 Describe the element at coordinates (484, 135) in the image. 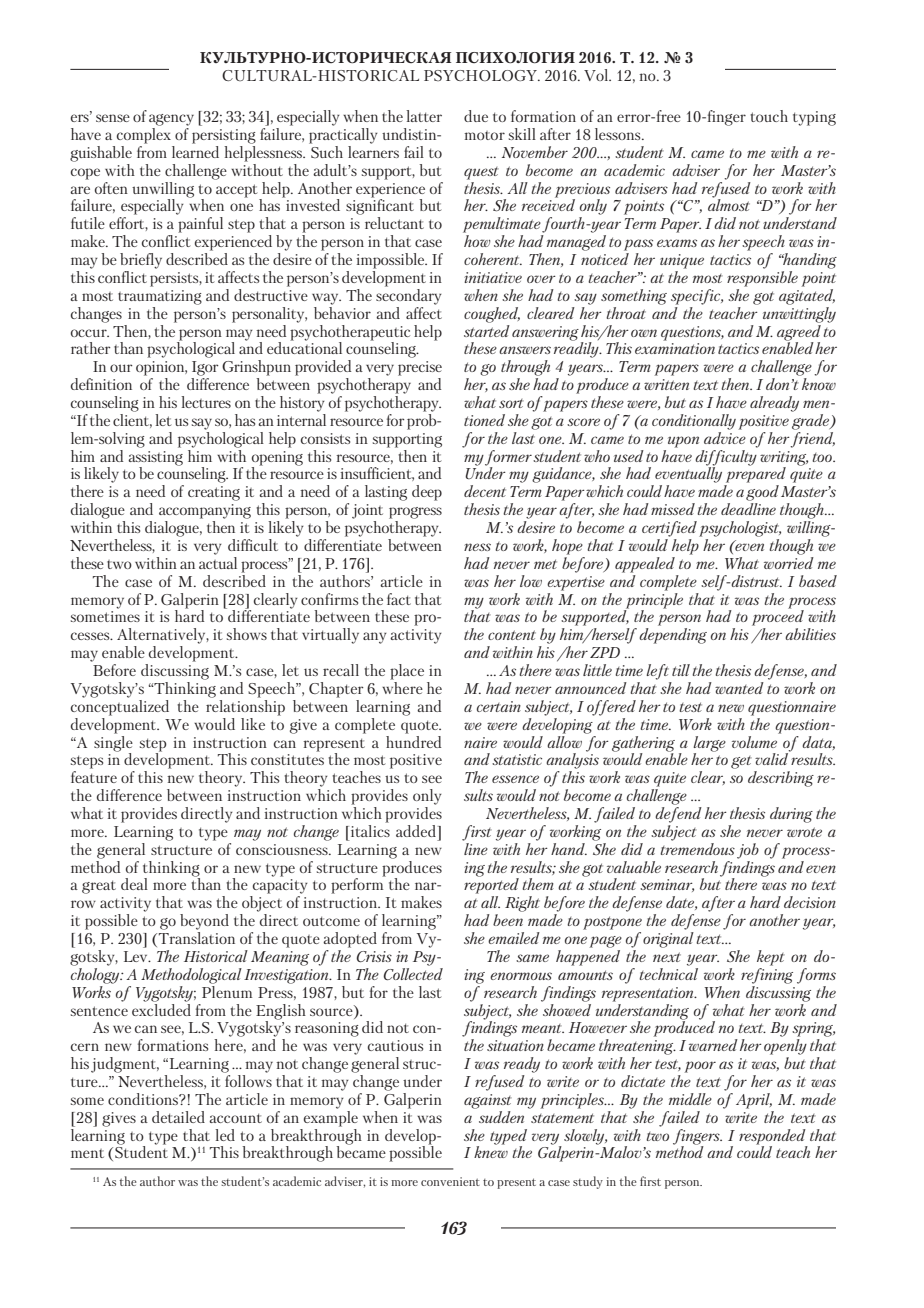

I see `motor` at that location.
